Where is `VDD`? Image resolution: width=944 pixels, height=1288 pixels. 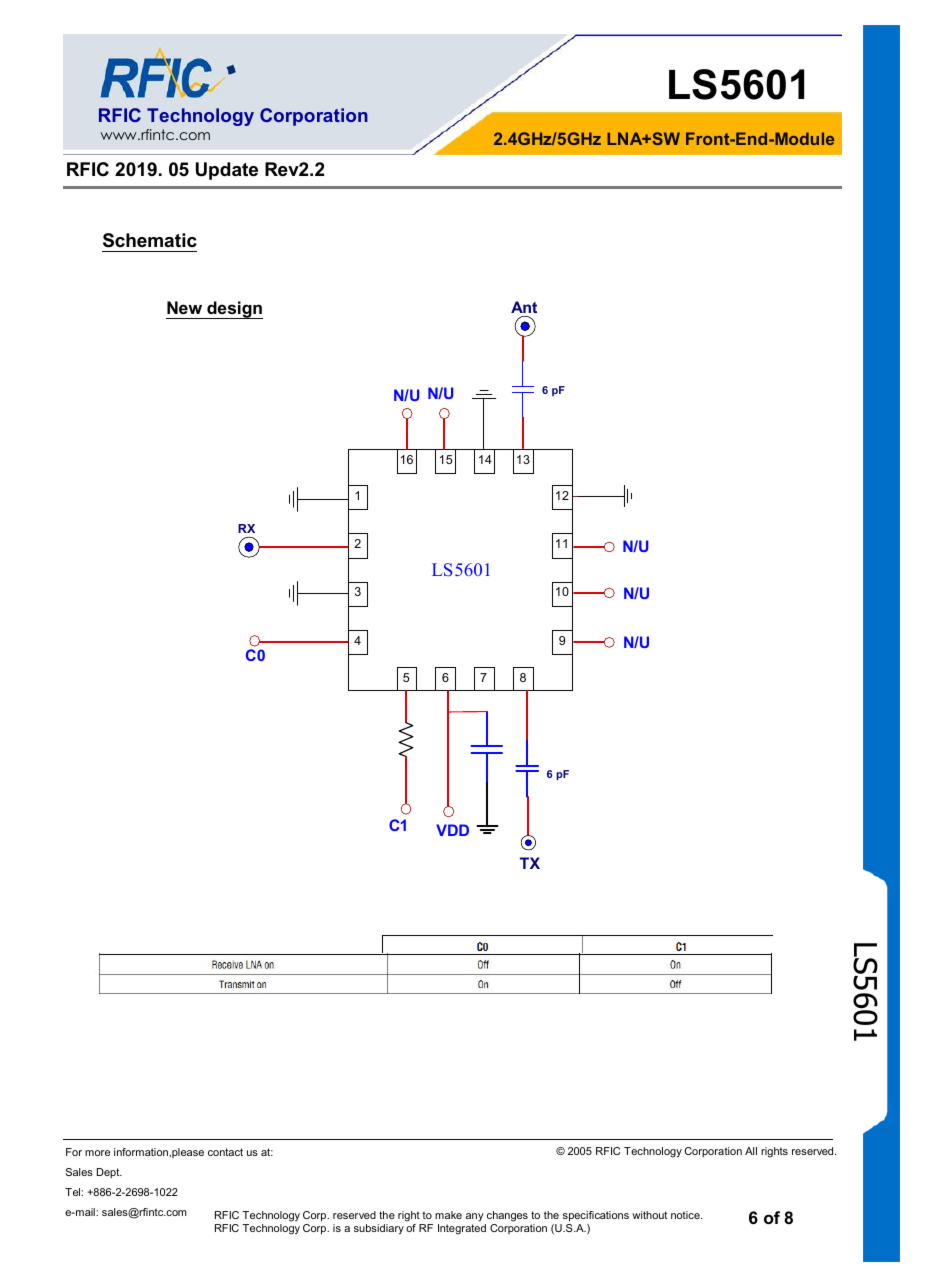 VDD is located at coordinates (452, 830).
